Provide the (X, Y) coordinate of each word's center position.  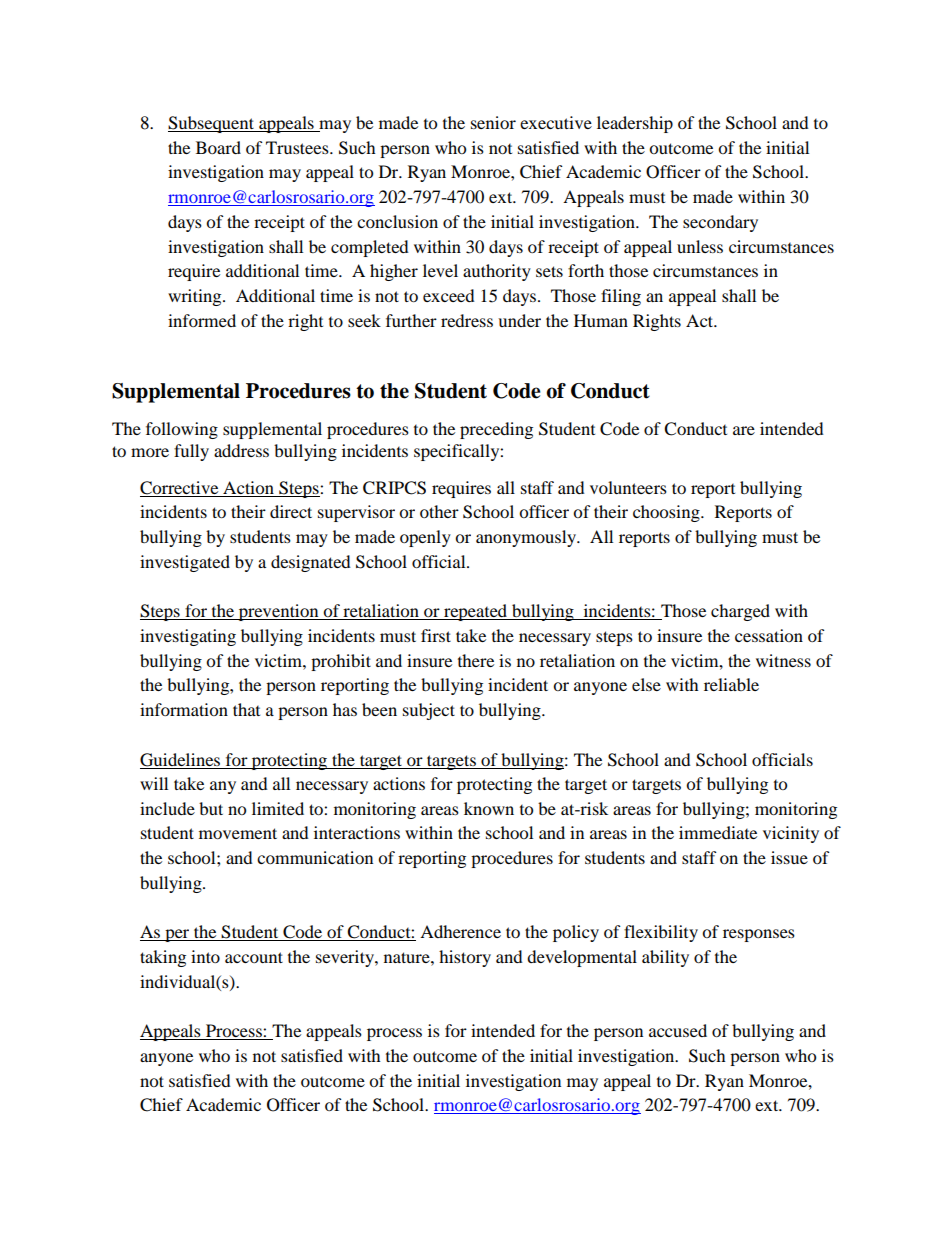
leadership (635, 124)
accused (678, 1030)
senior (493, 122)
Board (218, 147)
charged (740, 612)
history (465, 958)
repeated (476, 612)
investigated (185, 563)
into (205, 956)
